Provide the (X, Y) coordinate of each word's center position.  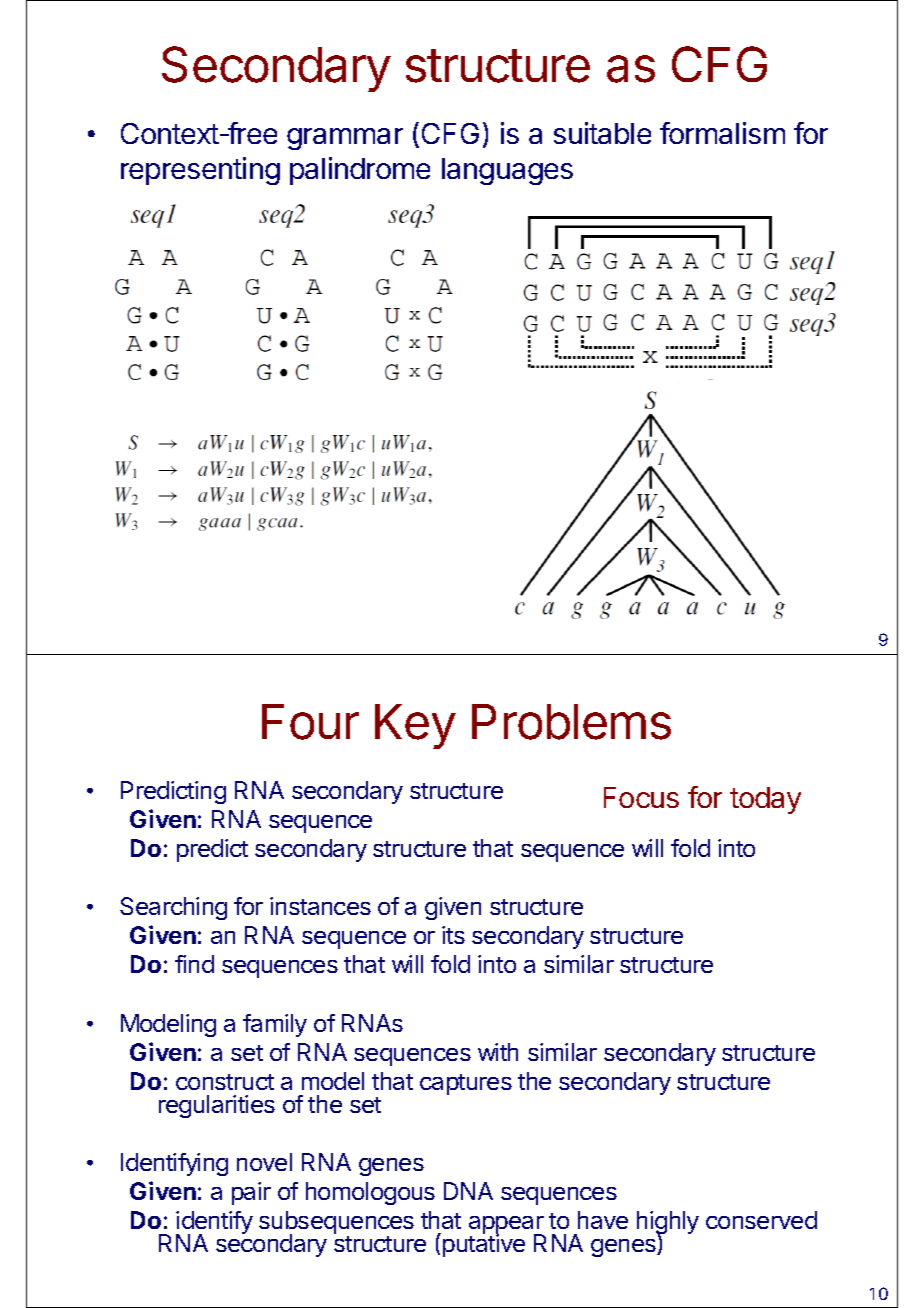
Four (310, 722)
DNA (468, 1191)
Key (415, 726)
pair (251, 1193)
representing (200, 171)
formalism (722, 133)
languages (507, 171)
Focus (641, 797)
